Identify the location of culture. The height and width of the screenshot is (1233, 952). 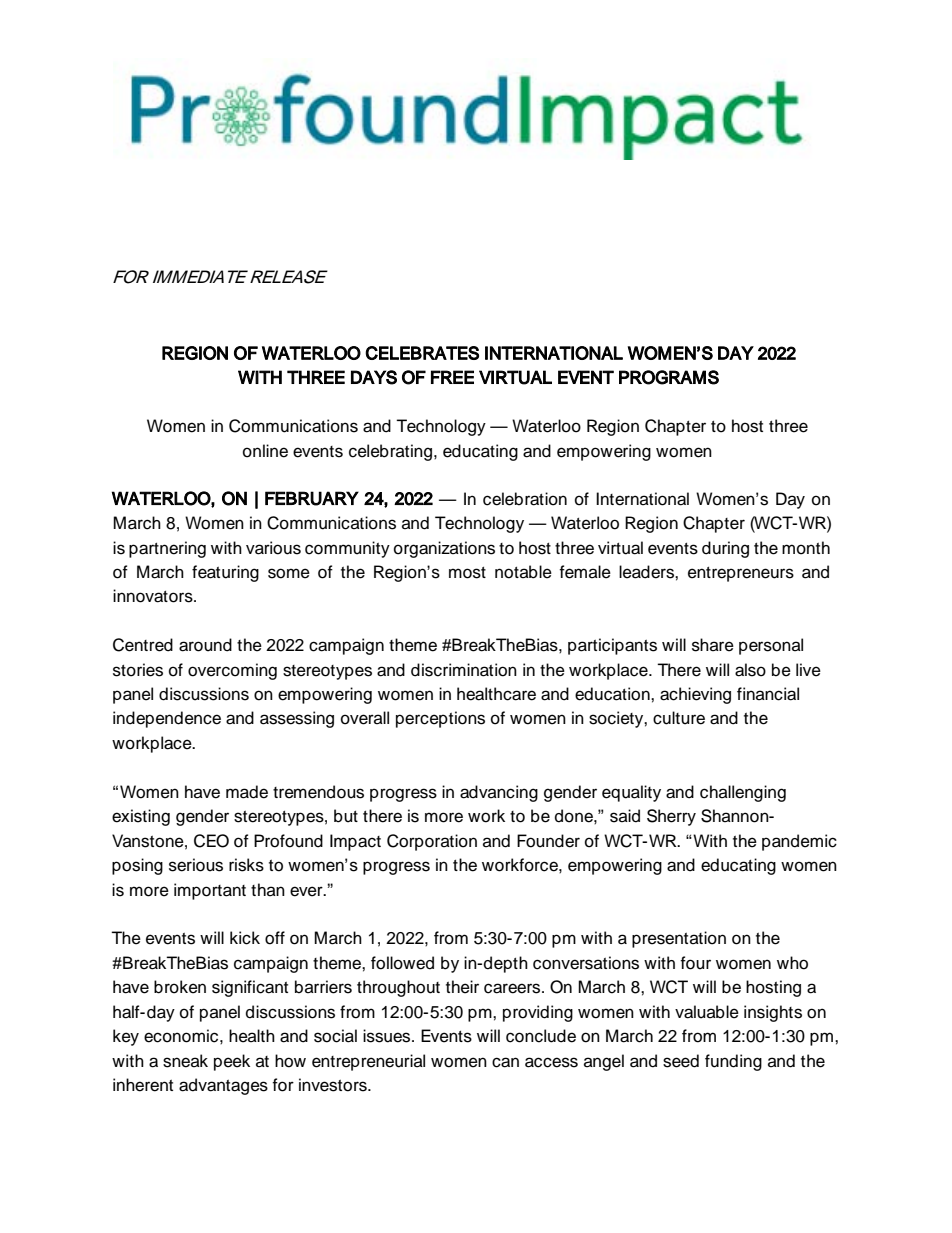
(679, 718).
